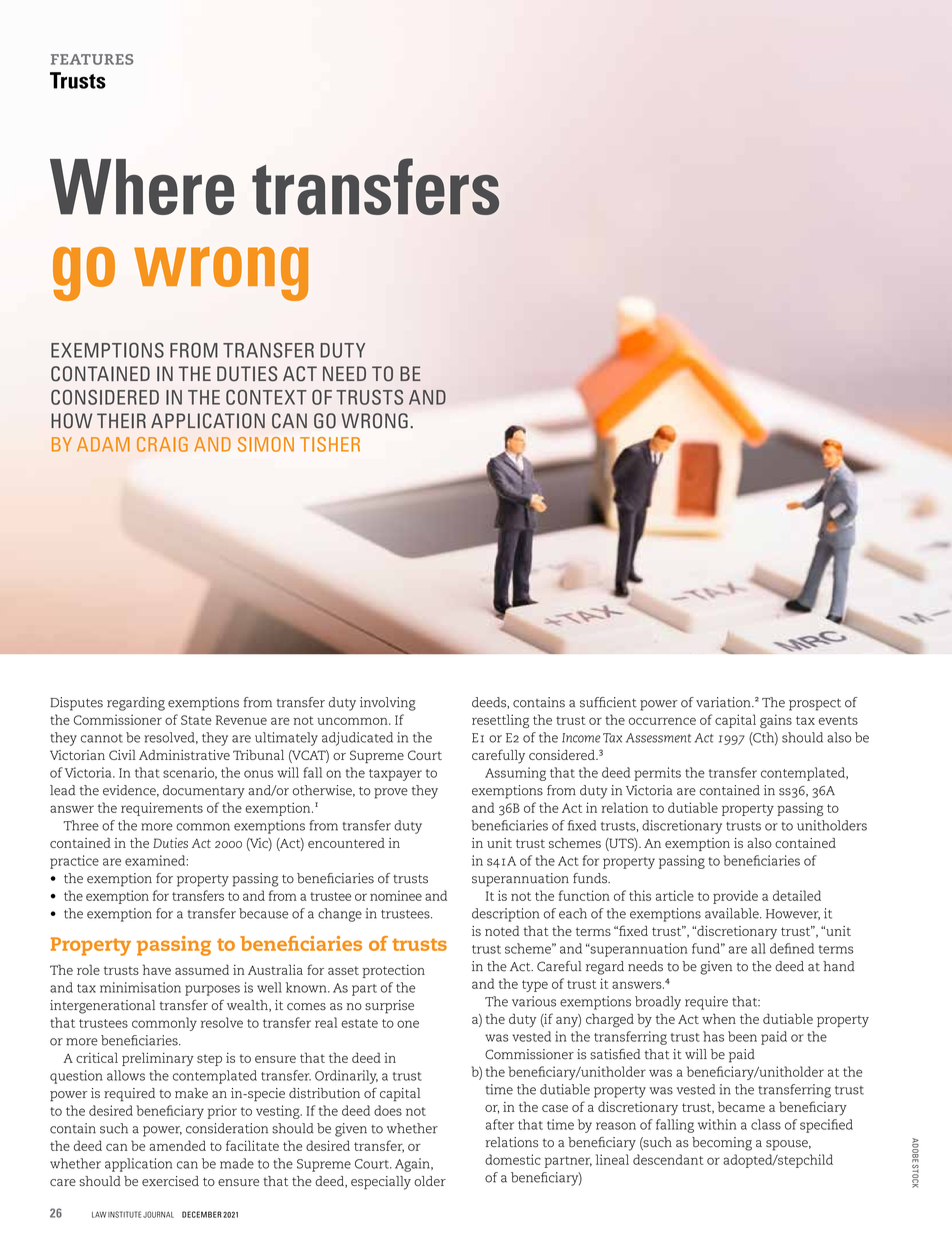 Image resolution: width=952 pixels, height=1247 pixels. Describe the element at coordinates (142, 187) in the screenshot. I see `Where` at that location.
